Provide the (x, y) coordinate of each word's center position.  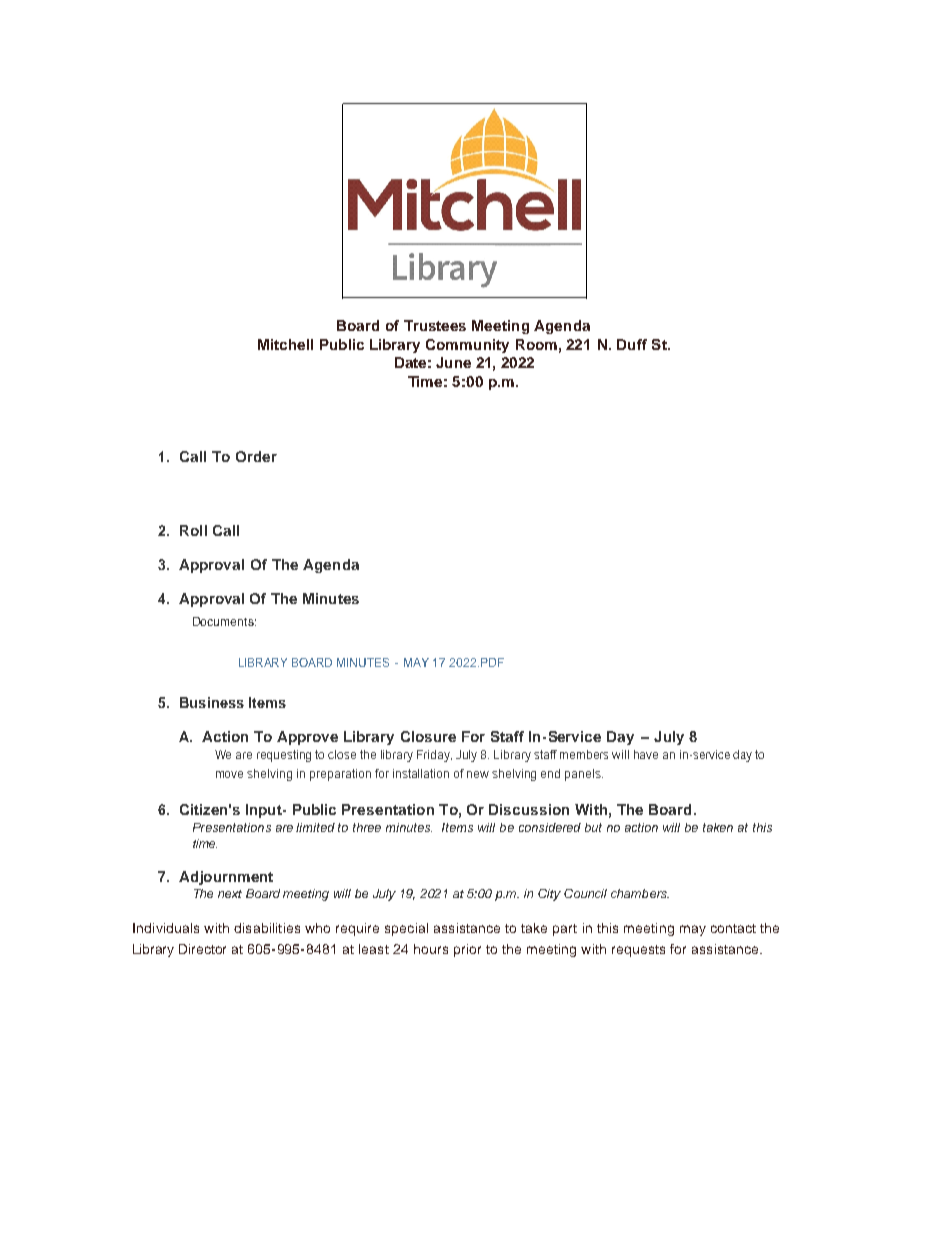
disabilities (267, 928)
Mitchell (285, 344)
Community (467, 346)
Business (212, 702)
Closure (428, 736)
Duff (632, 344)
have (646, 754)
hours (431, 949)
